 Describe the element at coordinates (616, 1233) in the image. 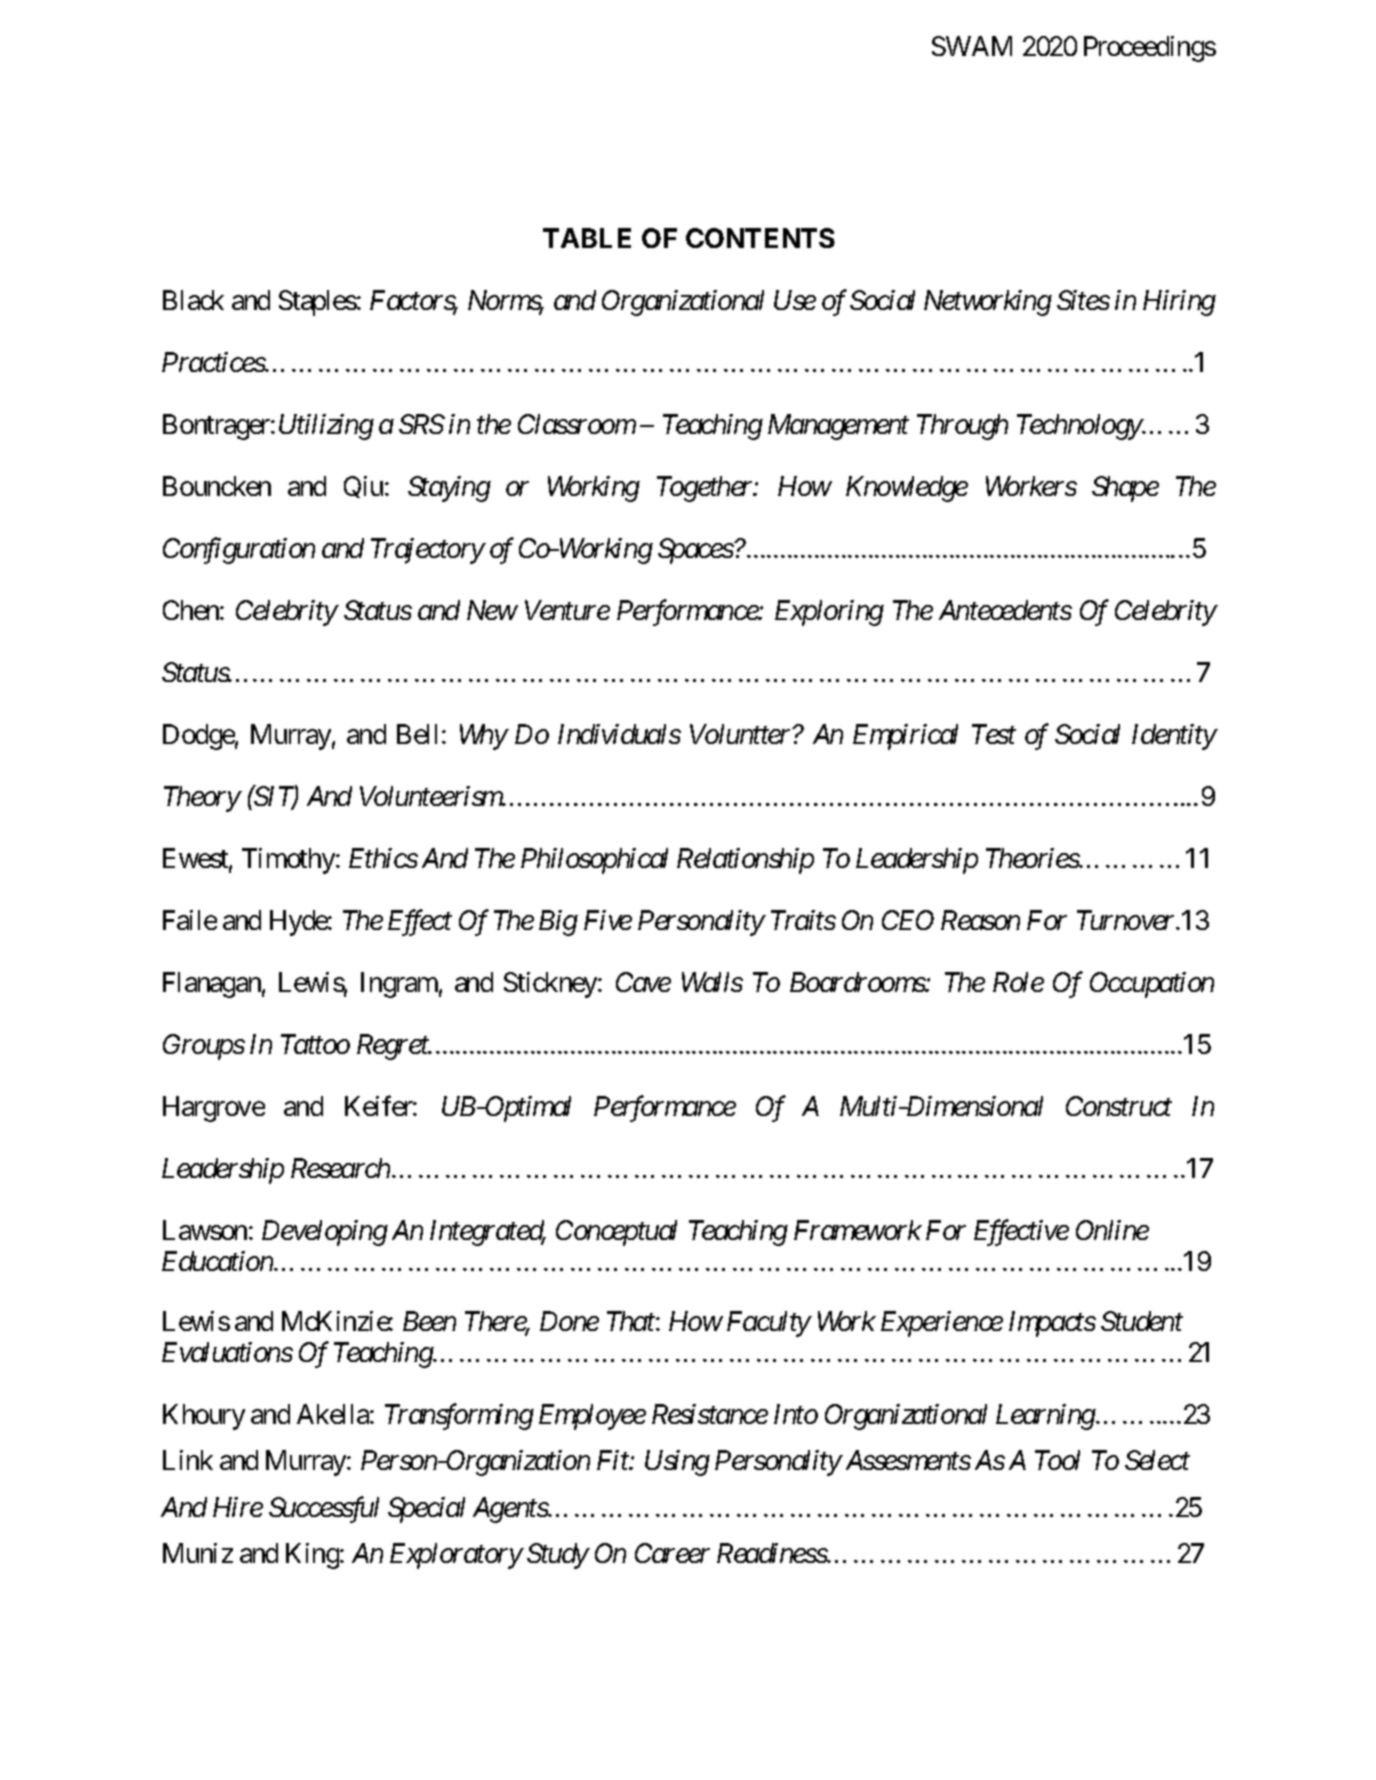

I see `Conceptual` at that location.
